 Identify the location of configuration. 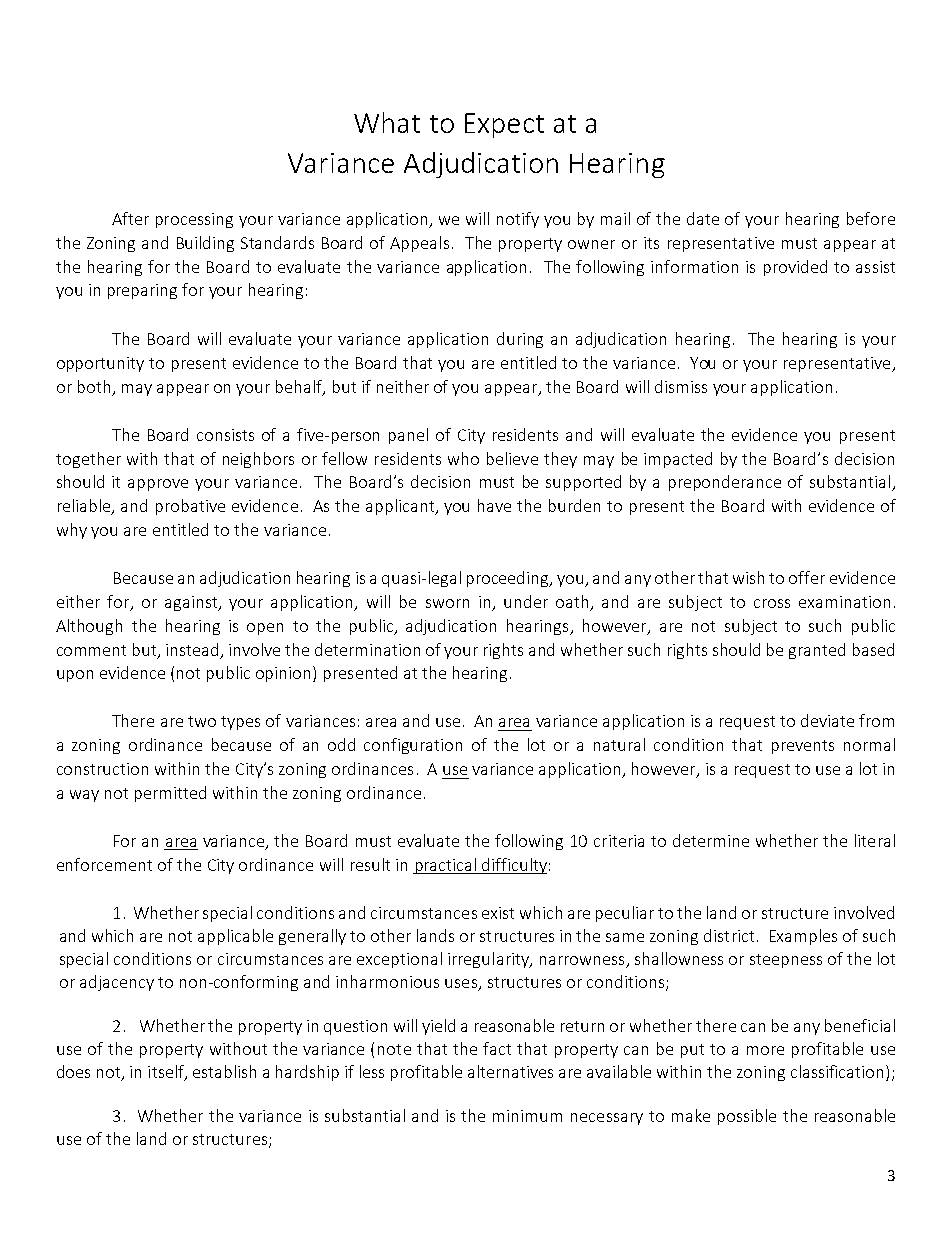
(413, 746).
